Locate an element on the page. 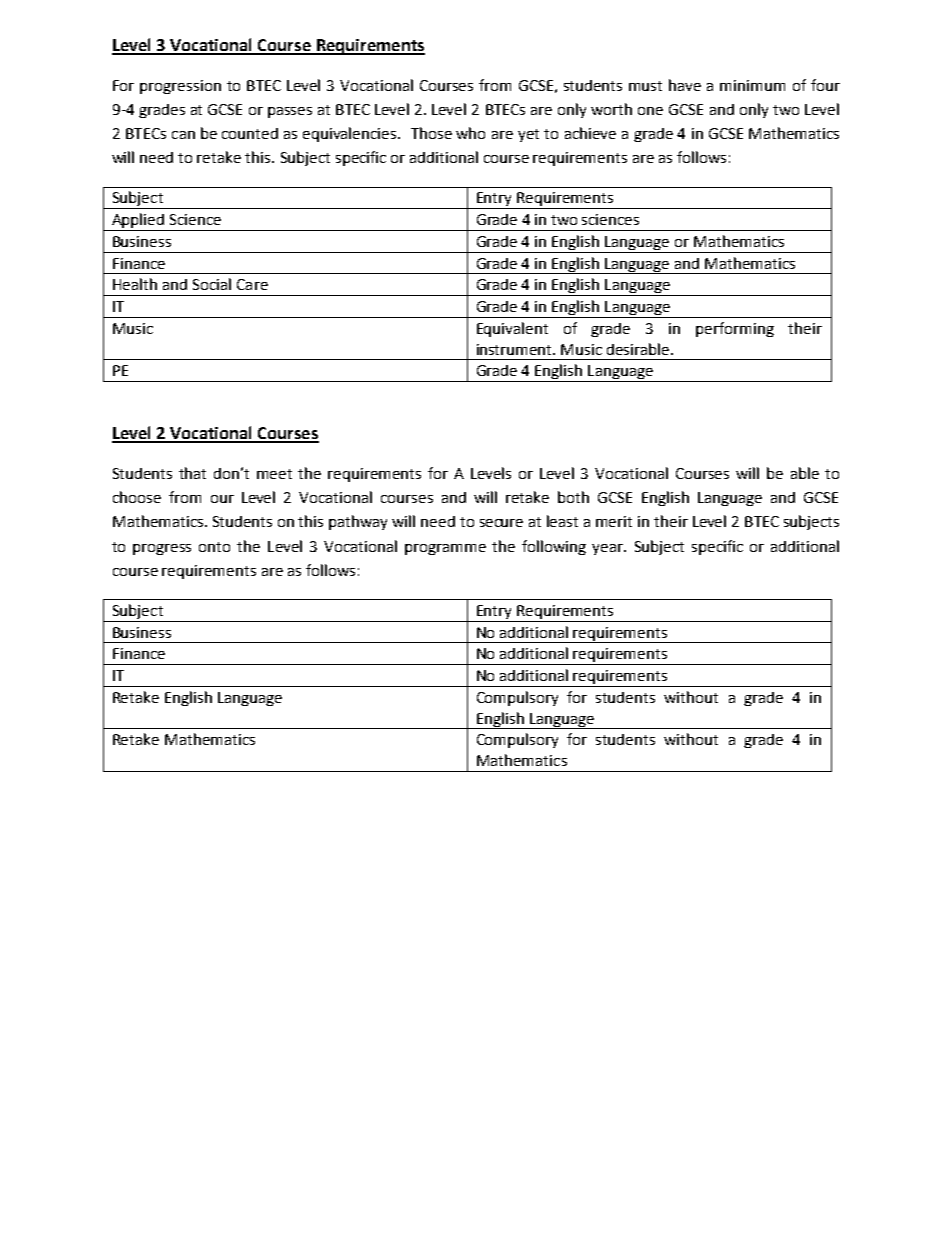 The height and width of the image is (1233, 952). secure is located at coordinates (501, 523).
